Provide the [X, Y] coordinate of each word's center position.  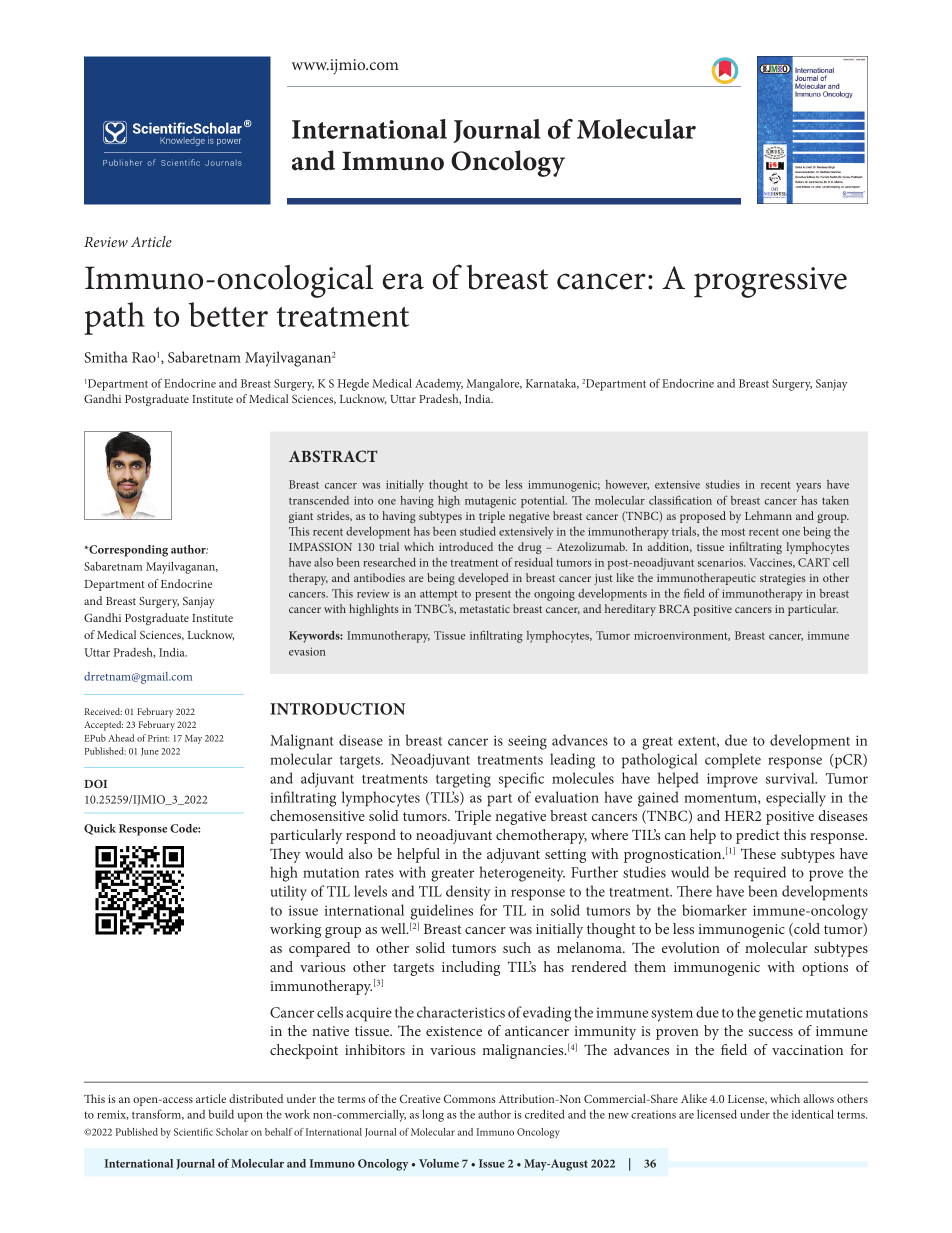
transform [158, 1114]
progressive [770, 282]
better [228, 314]
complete [733, 761]
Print [158, 738]
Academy [439, 385]
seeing [527, 742]
